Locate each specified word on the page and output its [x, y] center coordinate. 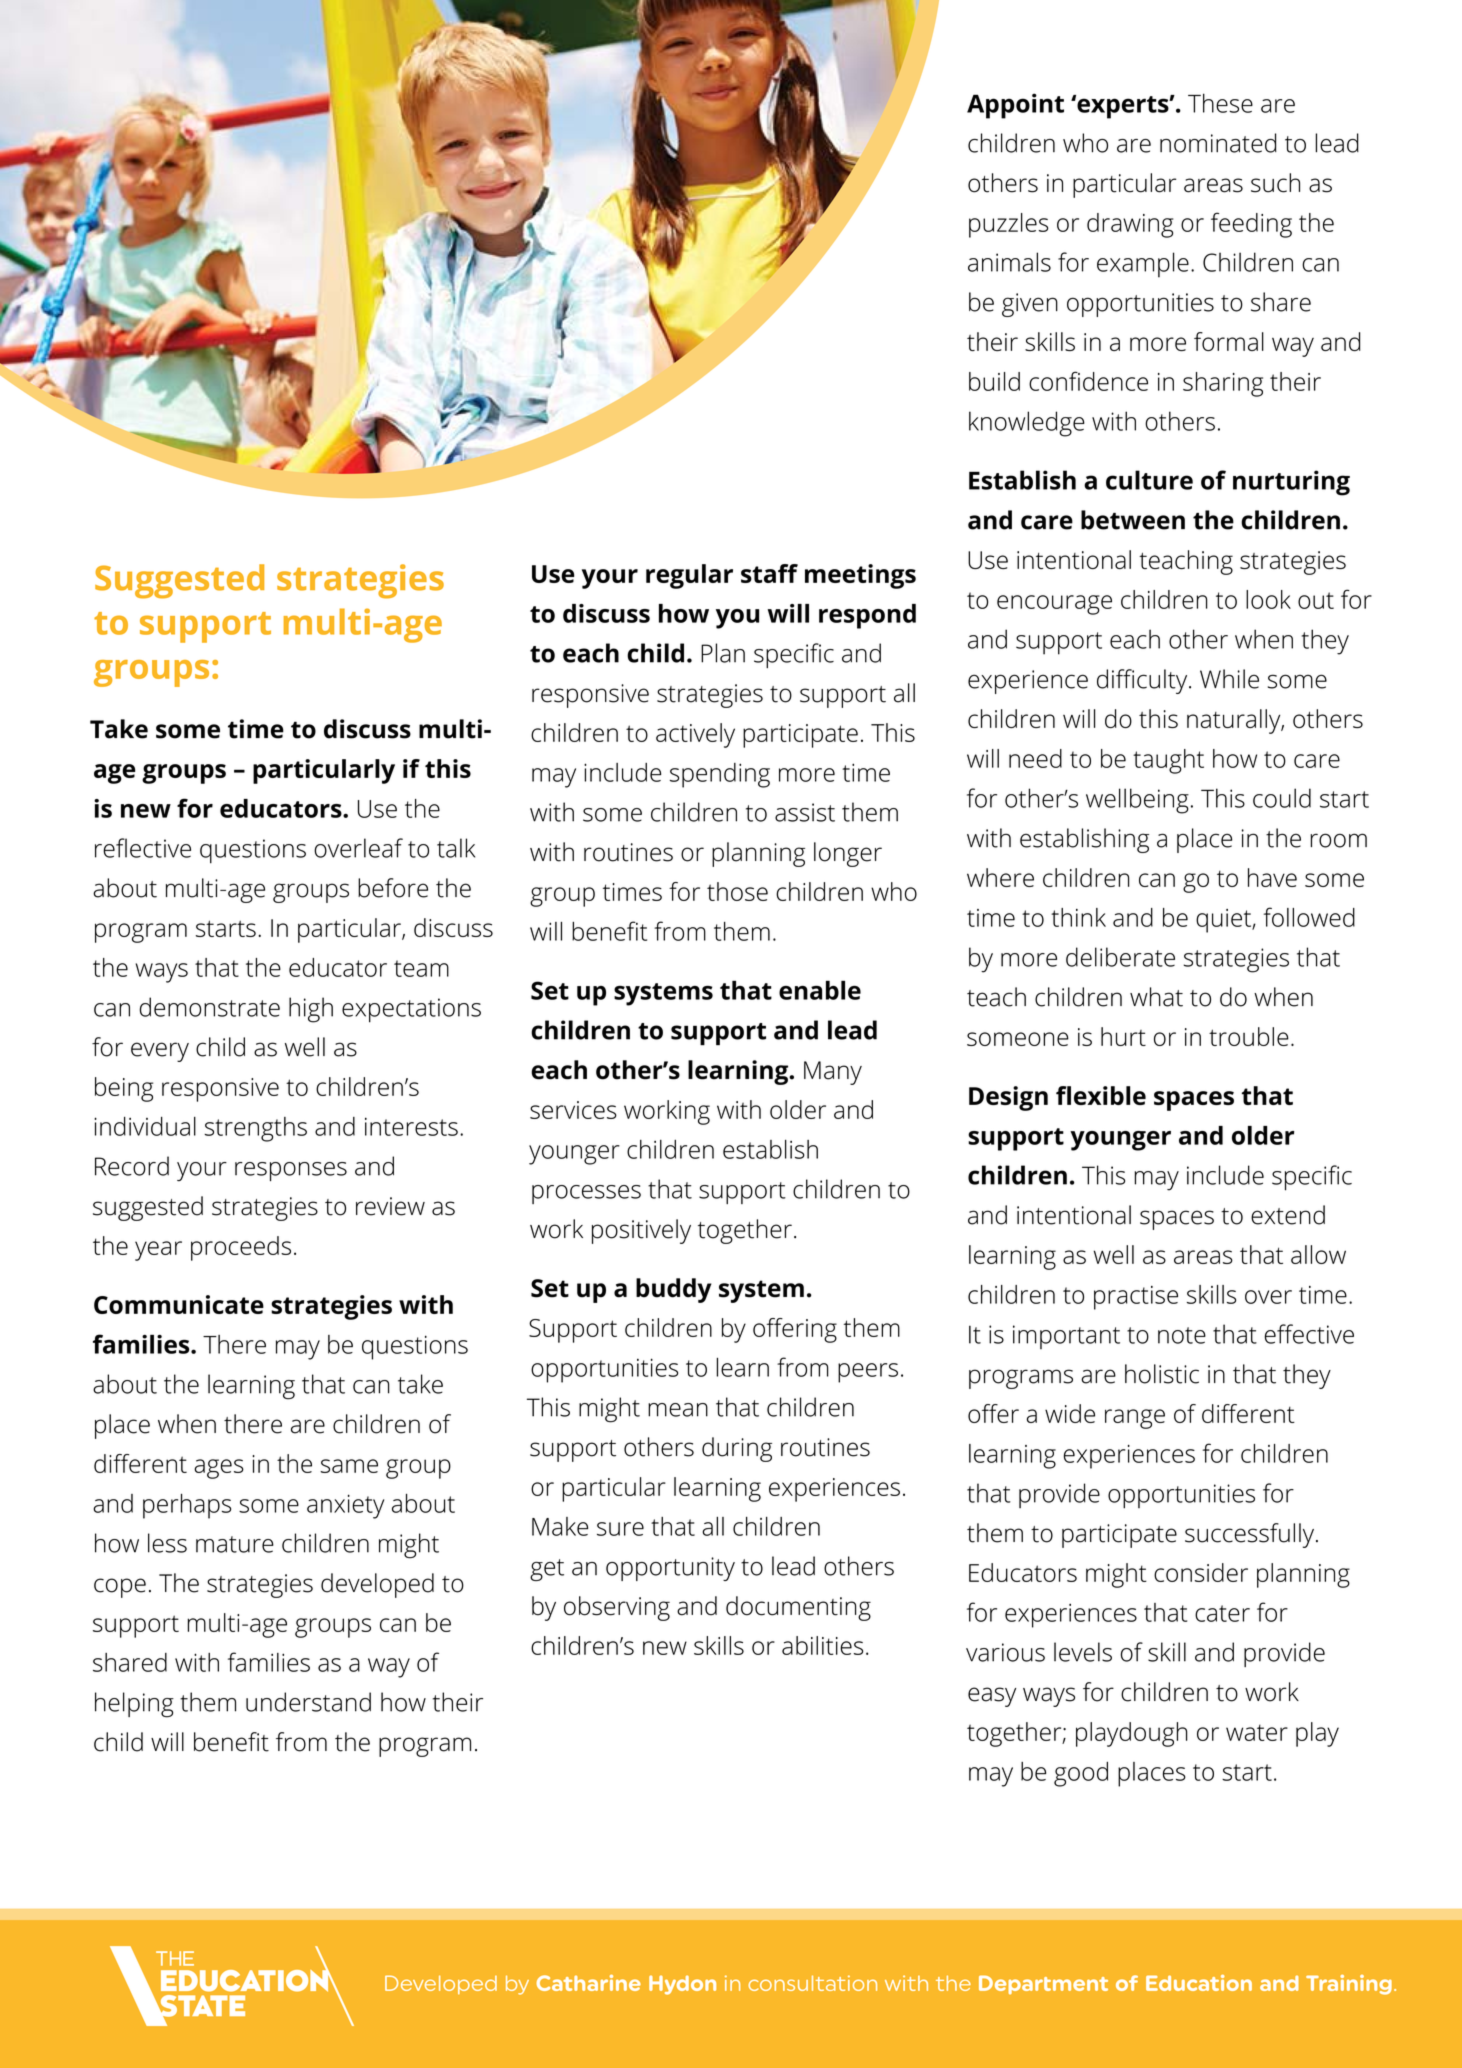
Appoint [1015, 106]
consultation [812, 1983]
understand [308, 1702]
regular [689, 576]
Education [1199, 1983]
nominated [1218, 143]
